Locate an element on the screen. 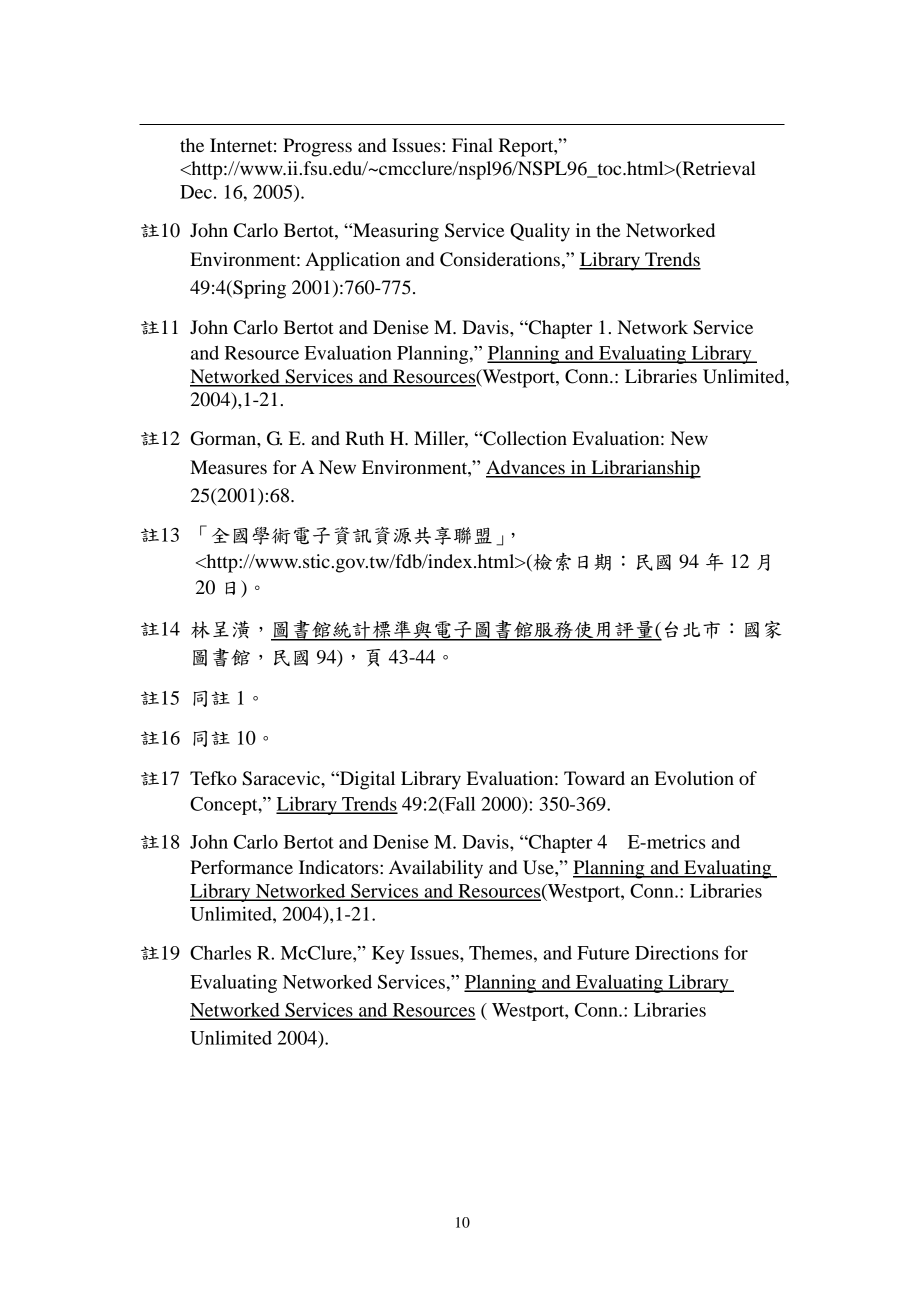 This screenshot has height=1308, width=924. Quality is located at coordinates (540, 232).
